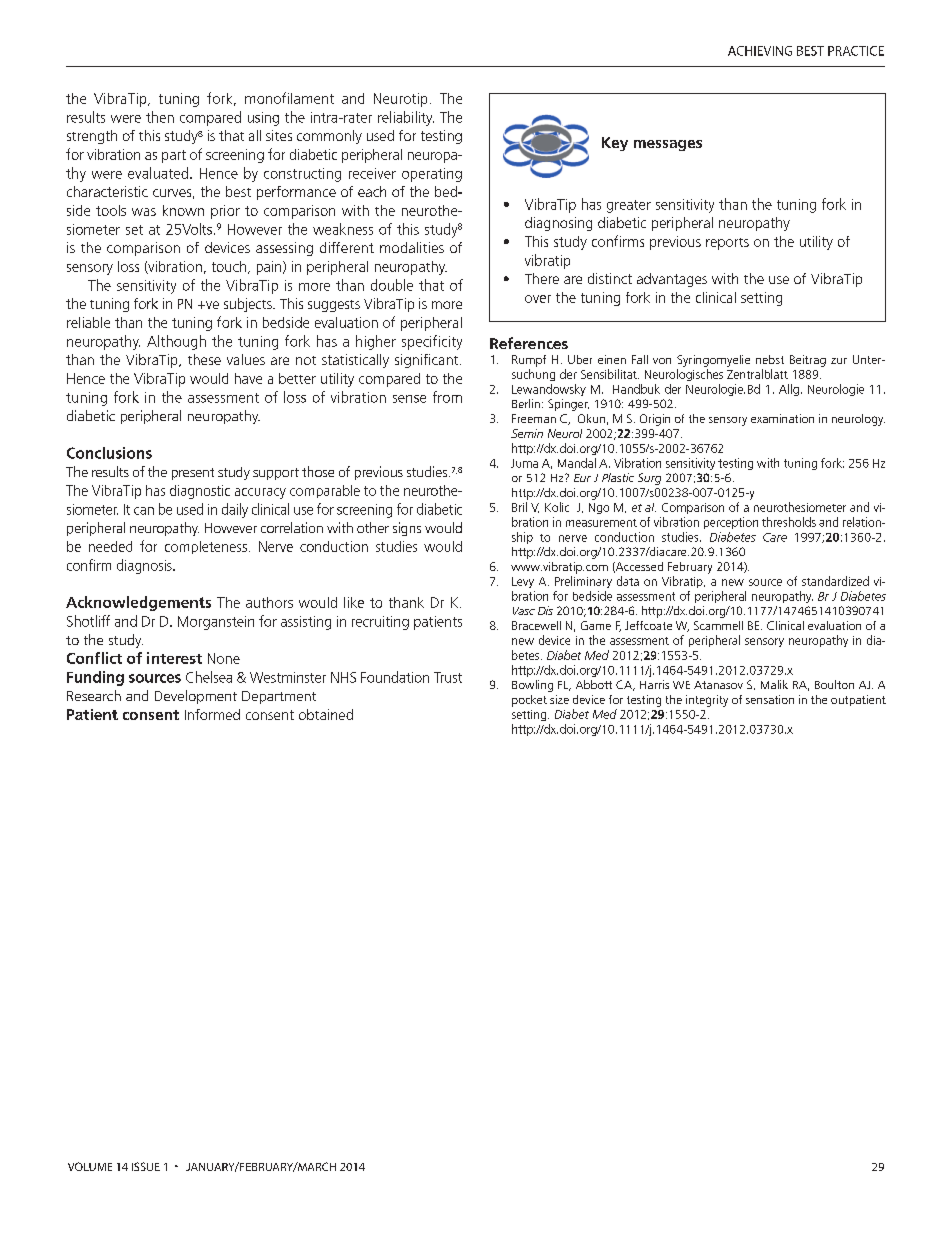  I want to click on then, so click(160, 117).
